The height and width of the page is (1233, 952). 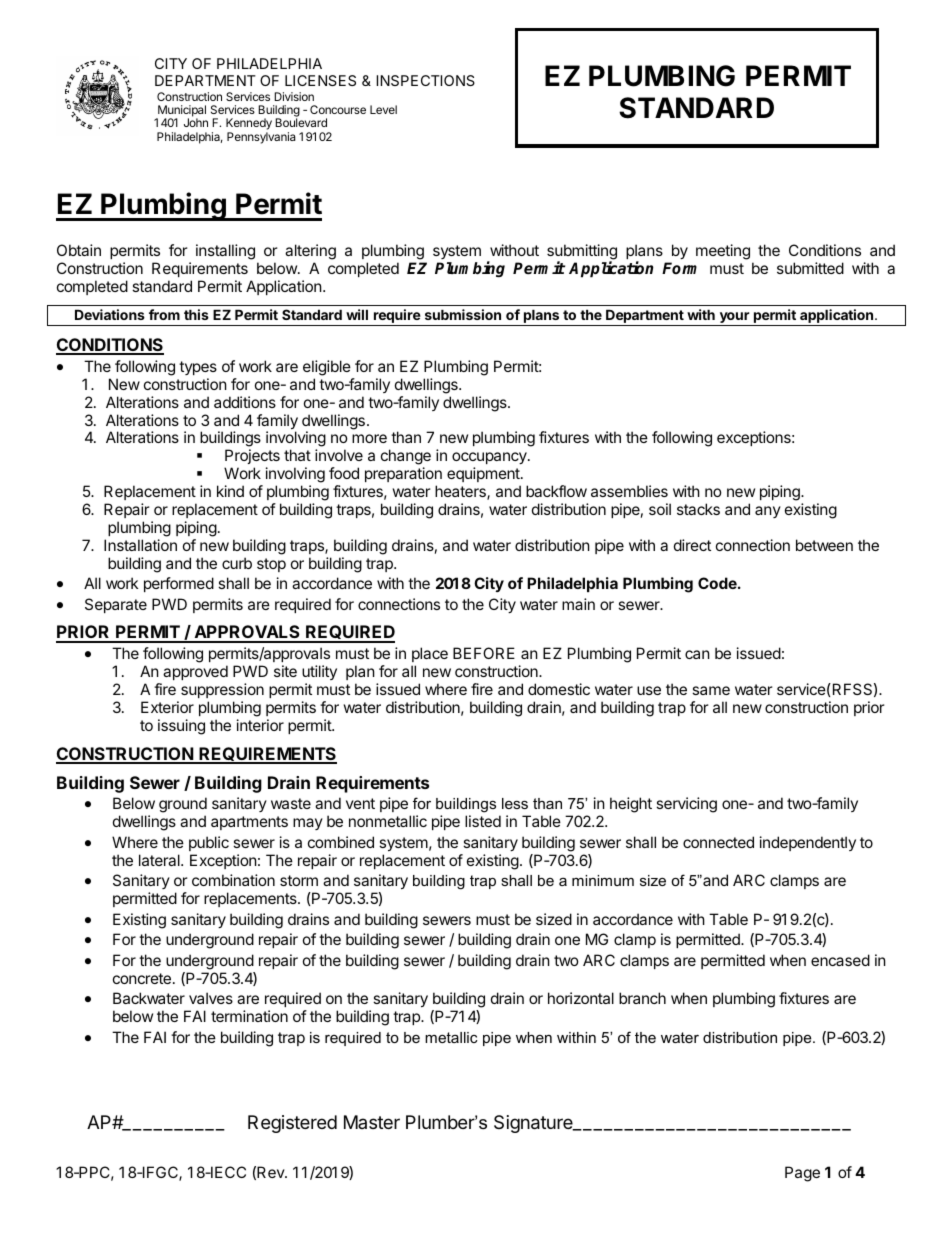 What do you see at coordinates (160, 860) in the page?
I see `lateral` at bounding box center [160, 860].
